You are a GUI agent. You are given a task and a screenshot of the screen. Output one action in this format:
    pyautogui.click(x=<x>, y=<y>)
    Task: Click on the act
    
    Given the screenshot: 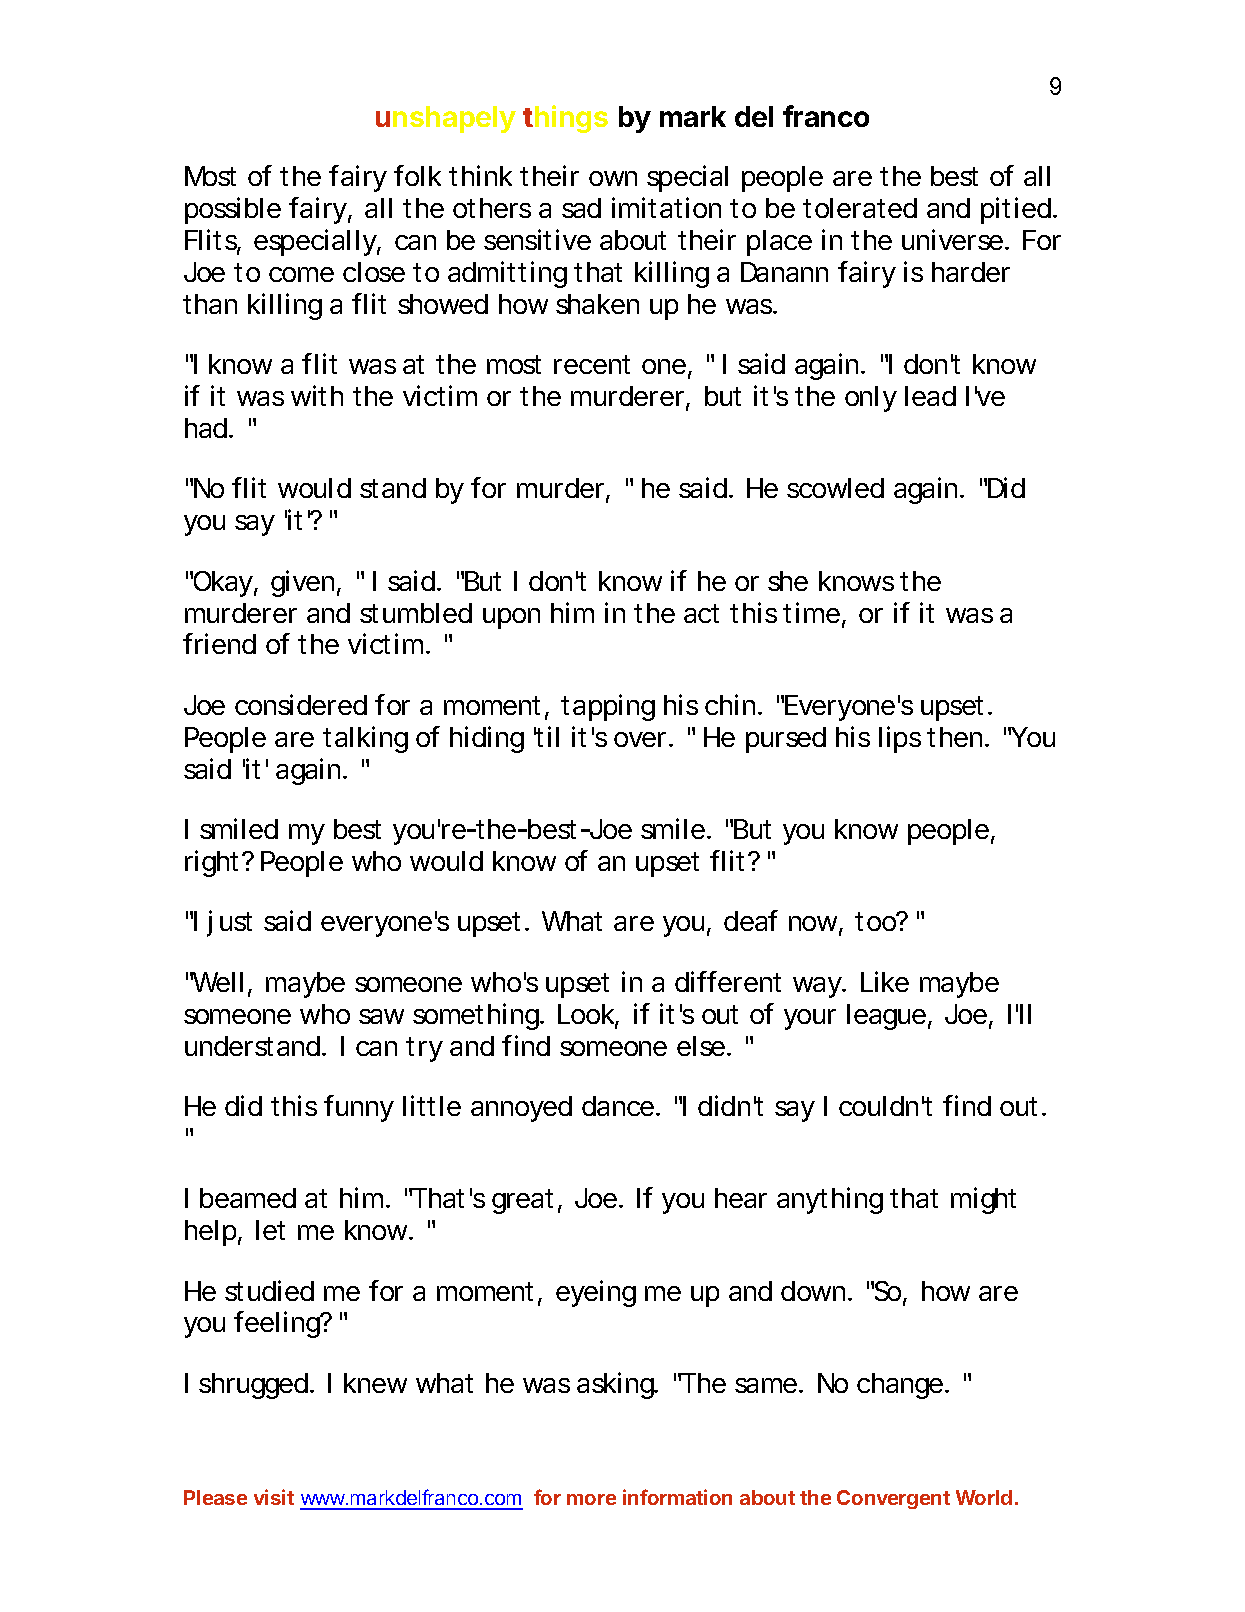 What is the action you would take?
    pyautogui.click(x=701, y=613)
